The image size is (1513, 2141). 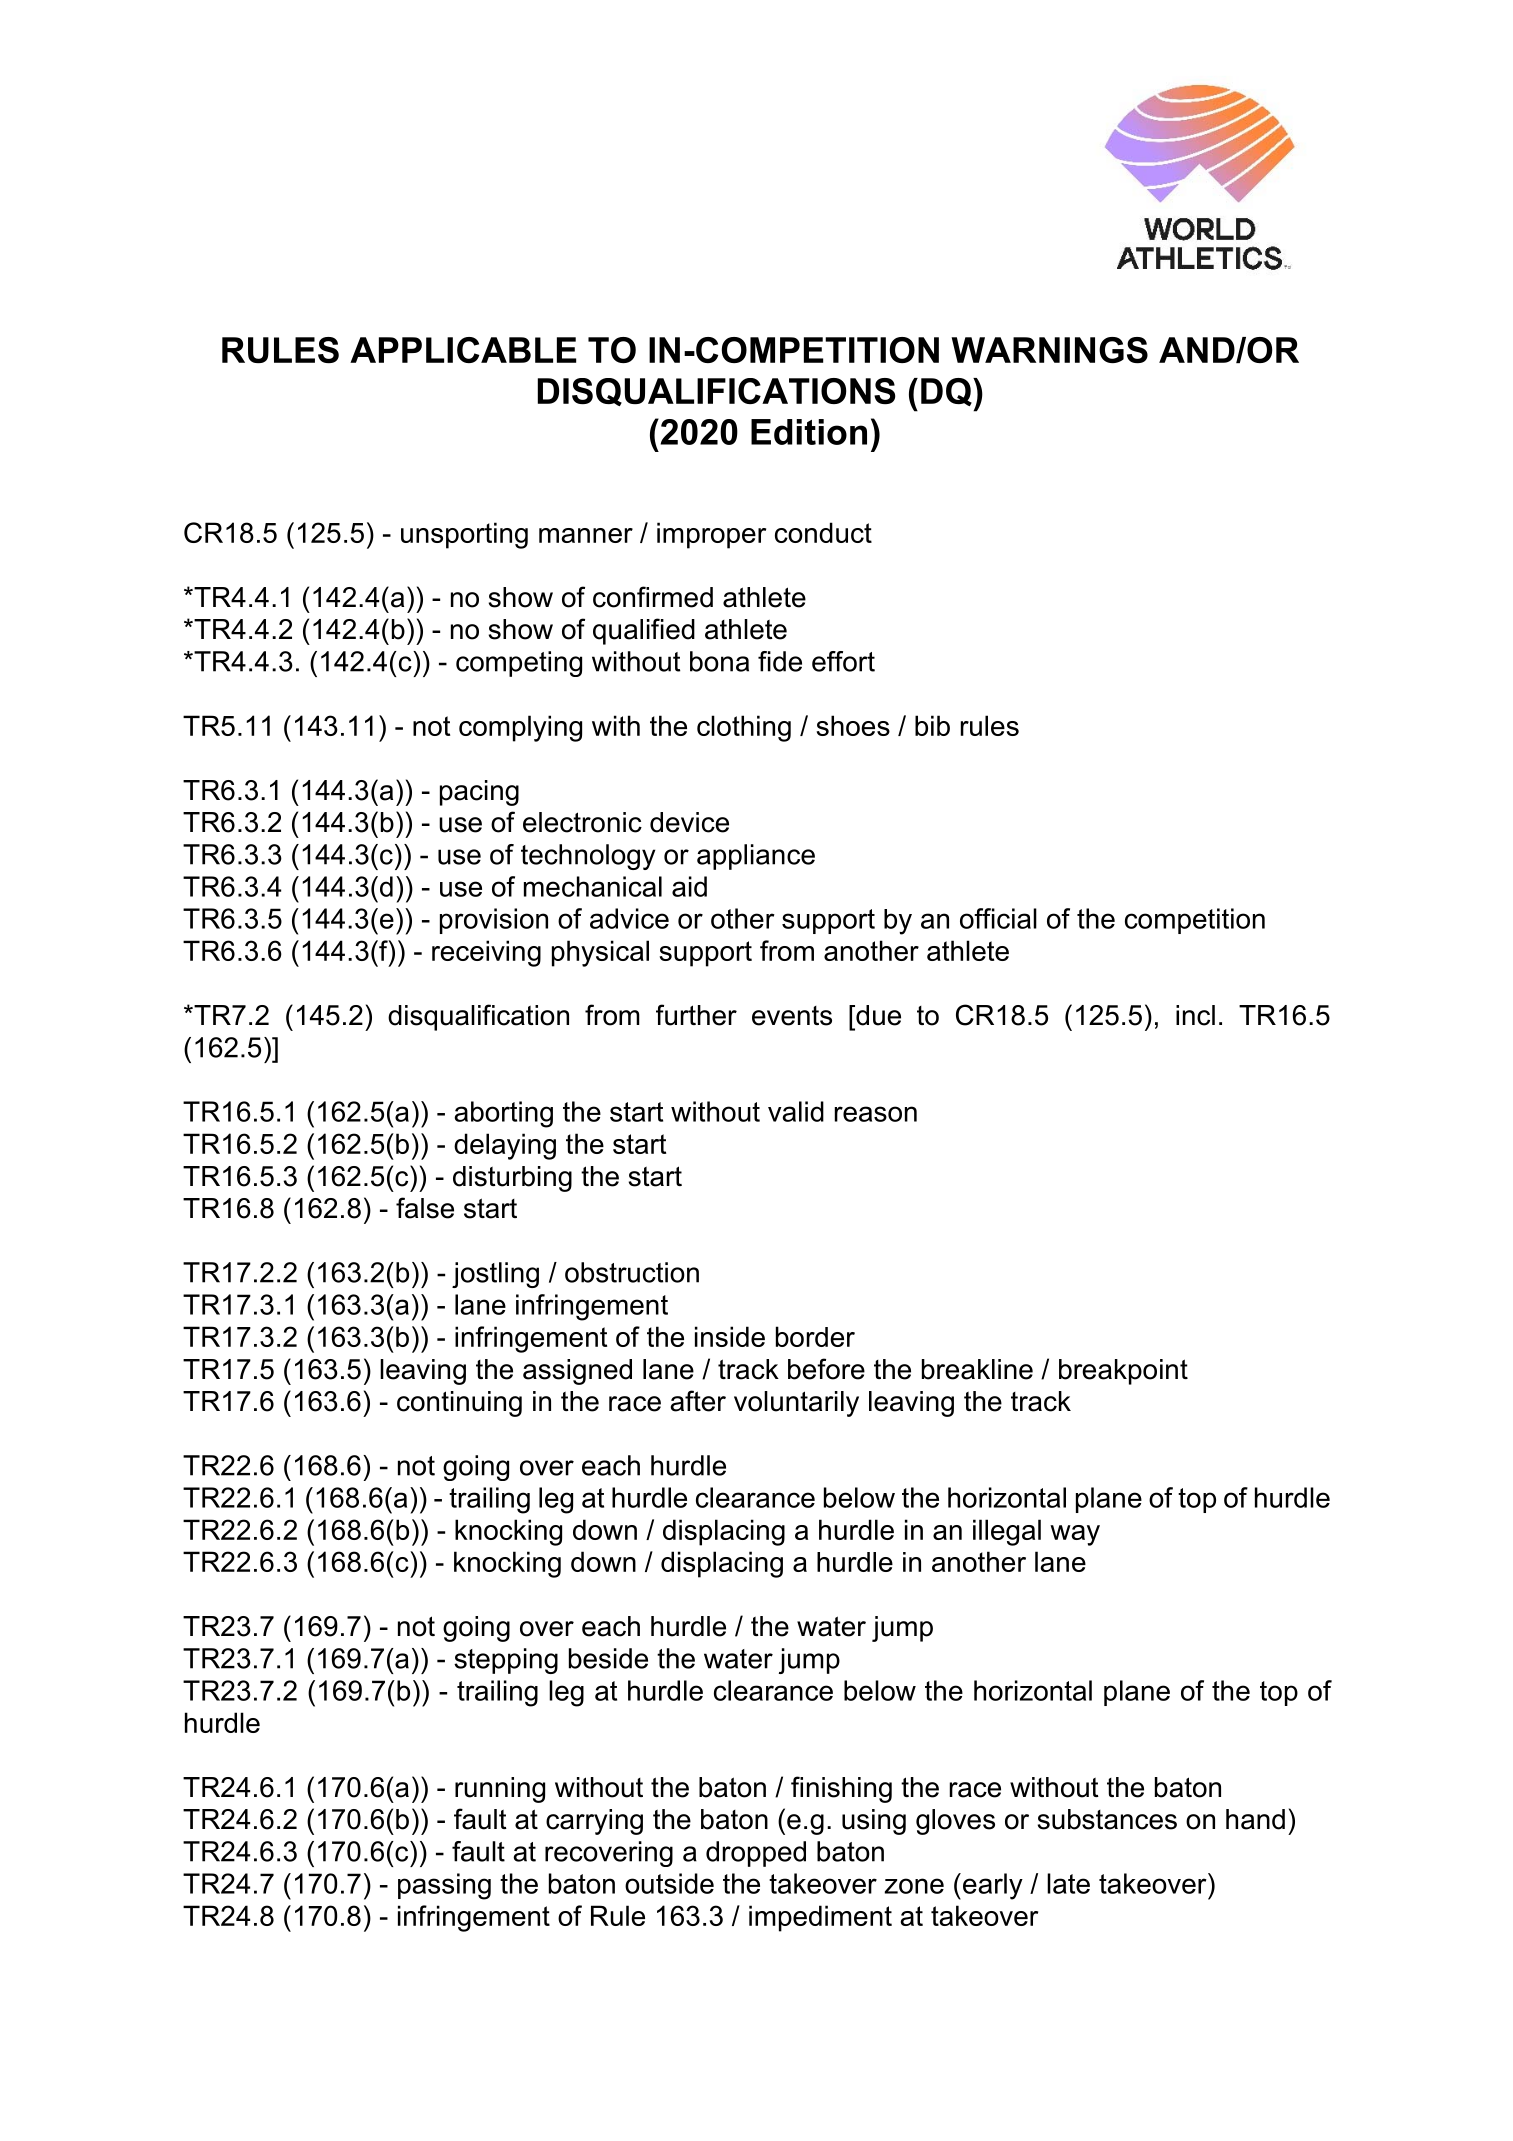 I want to click on jostling, so click(x=495, y=1275).
